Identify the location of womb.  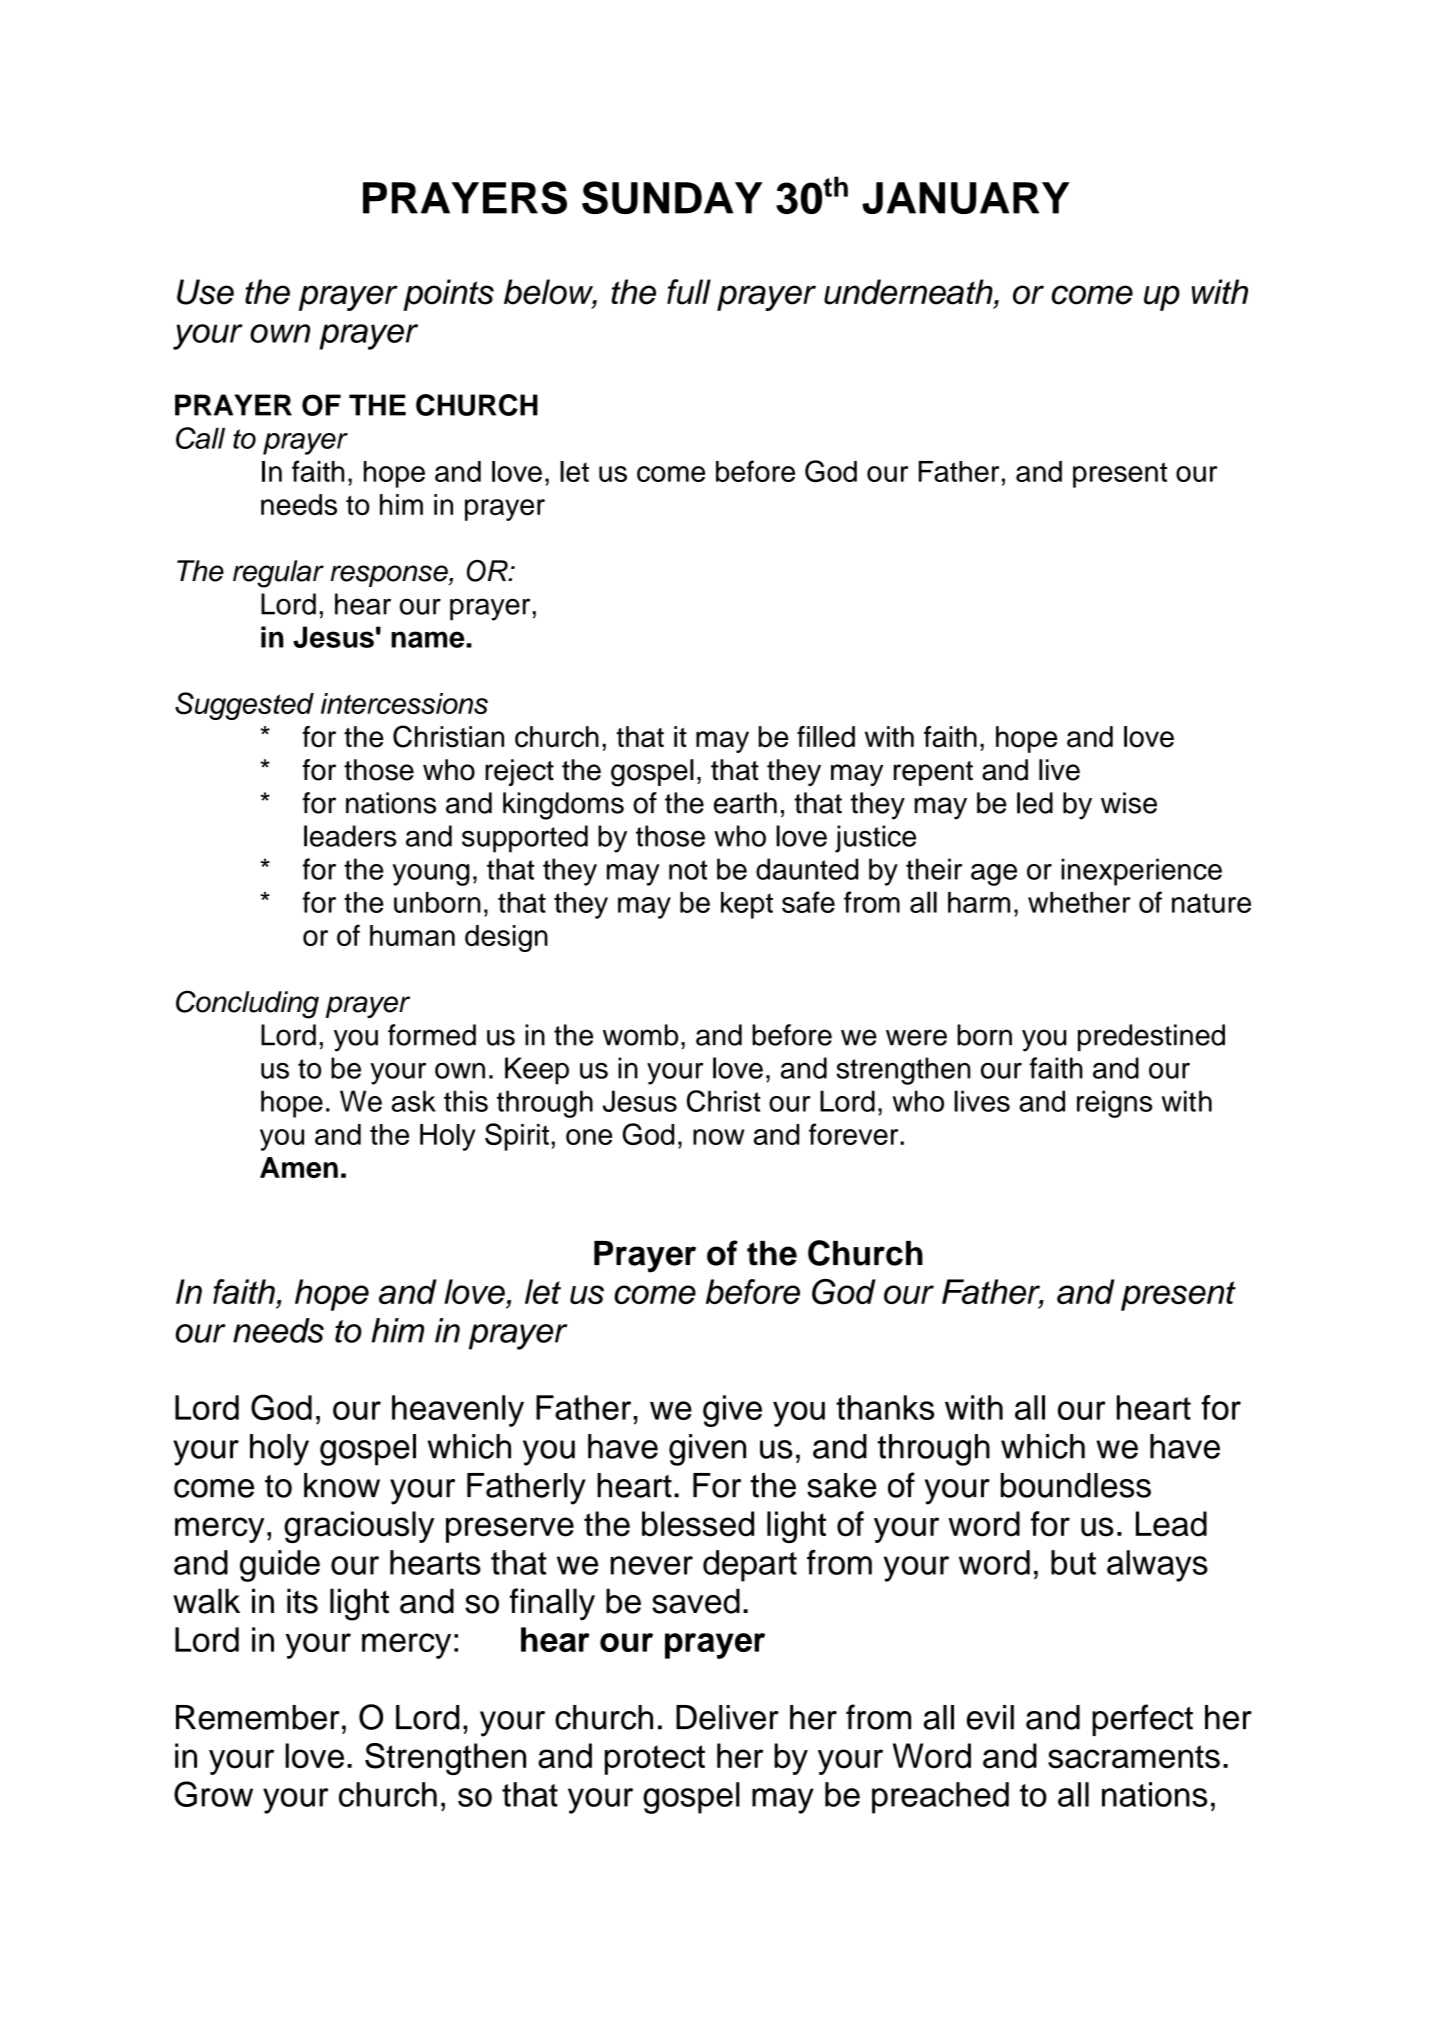
(640, 1035).
